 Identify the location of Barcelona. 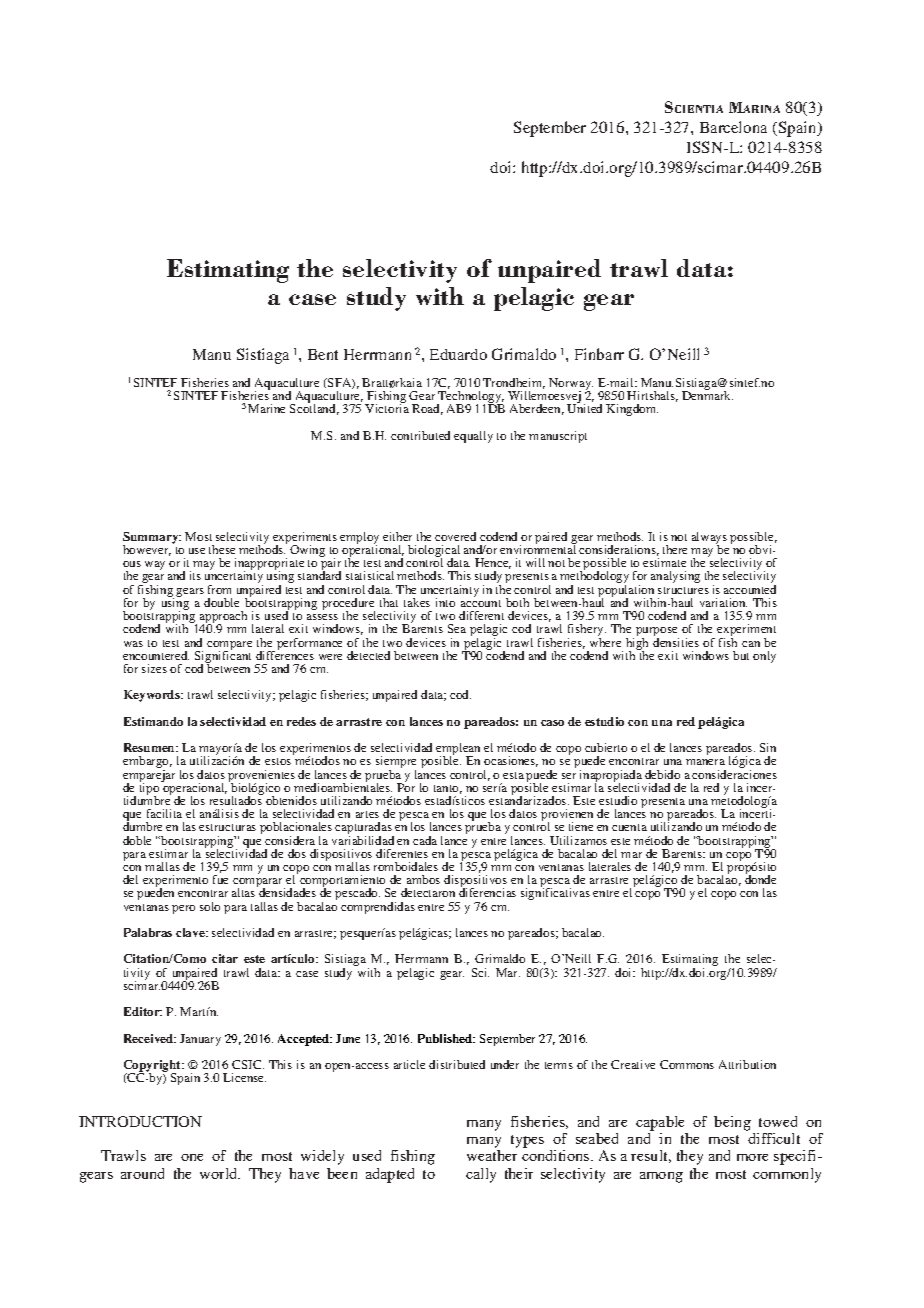
(733, 127).
